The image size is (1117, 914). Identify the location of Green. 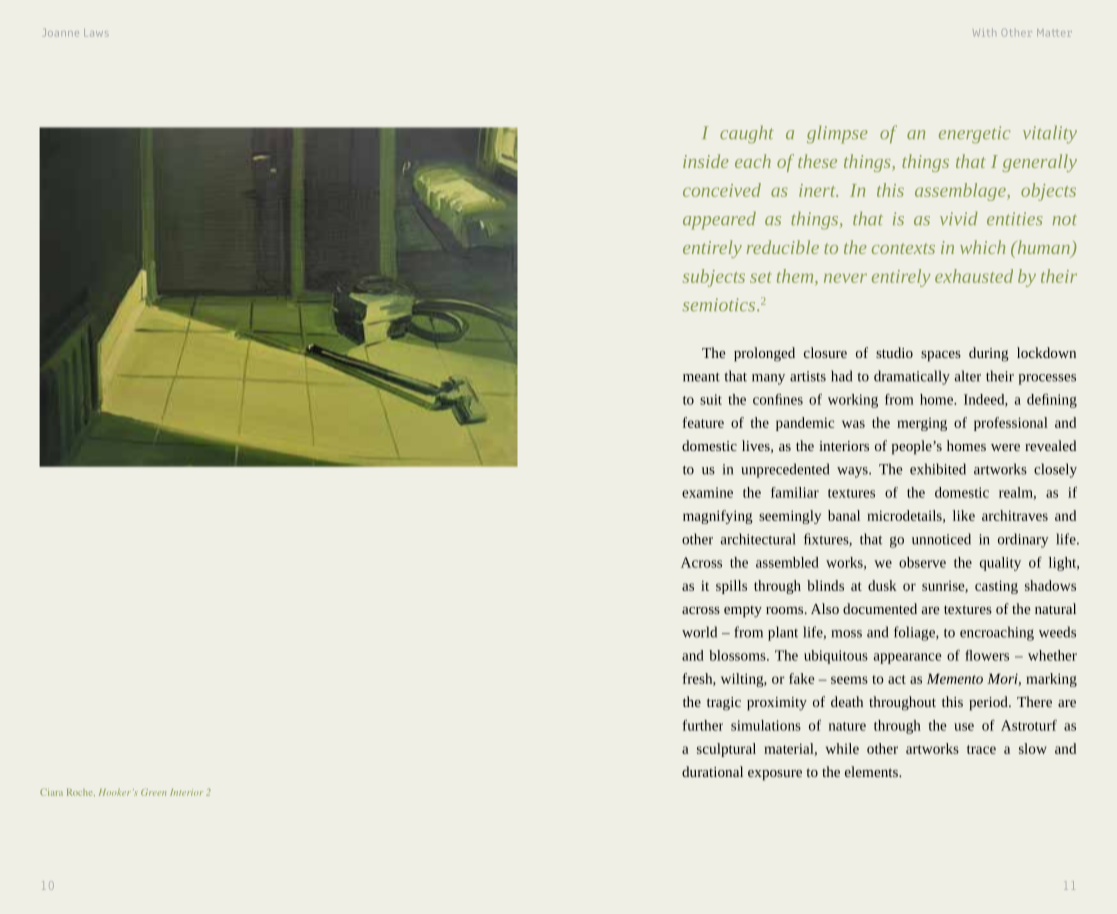
(153, 792).
